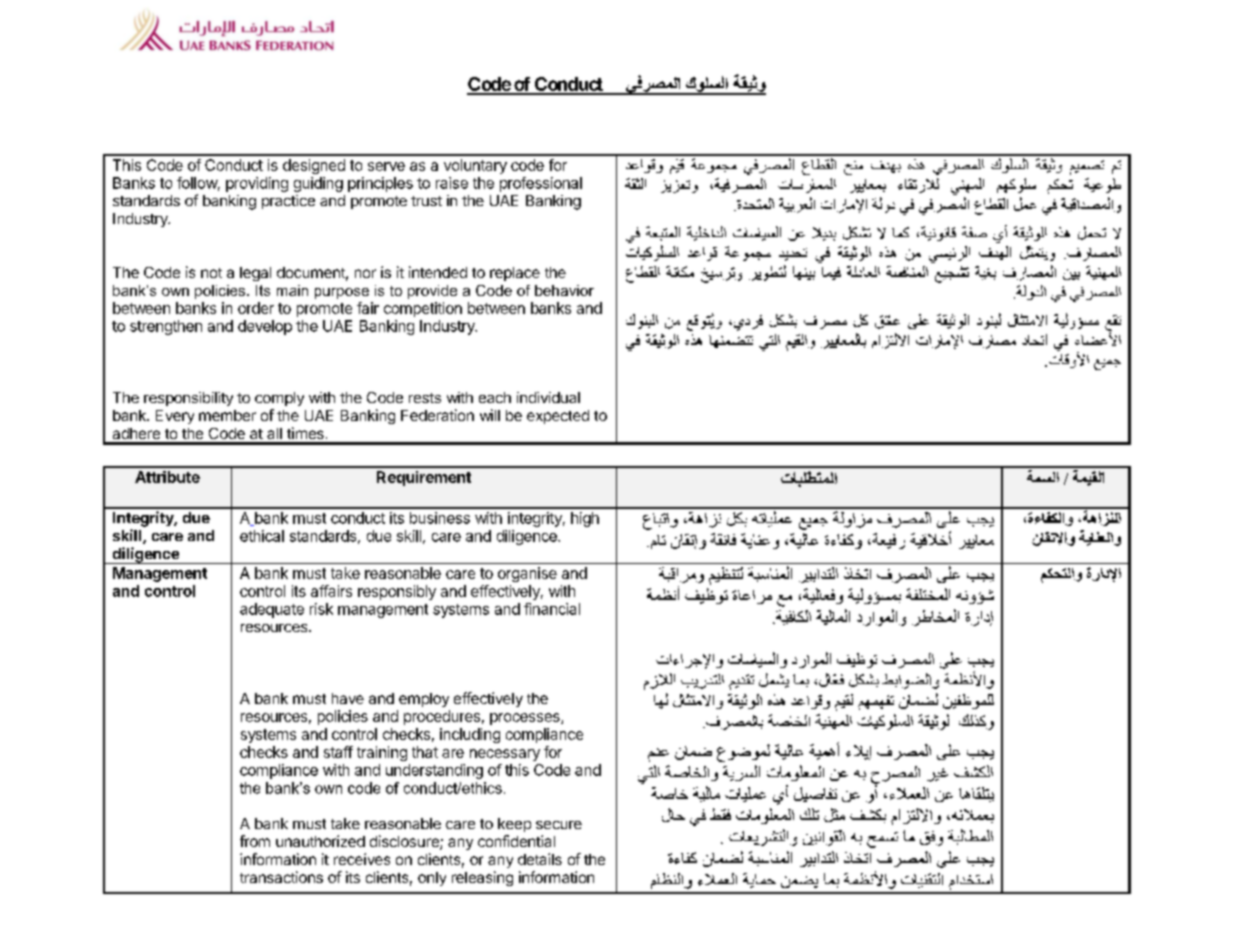 This screenshot has width=1233, height=952. Describe the element at coordinates (552, 609) in the screenshot. I see `financial` at that location.
